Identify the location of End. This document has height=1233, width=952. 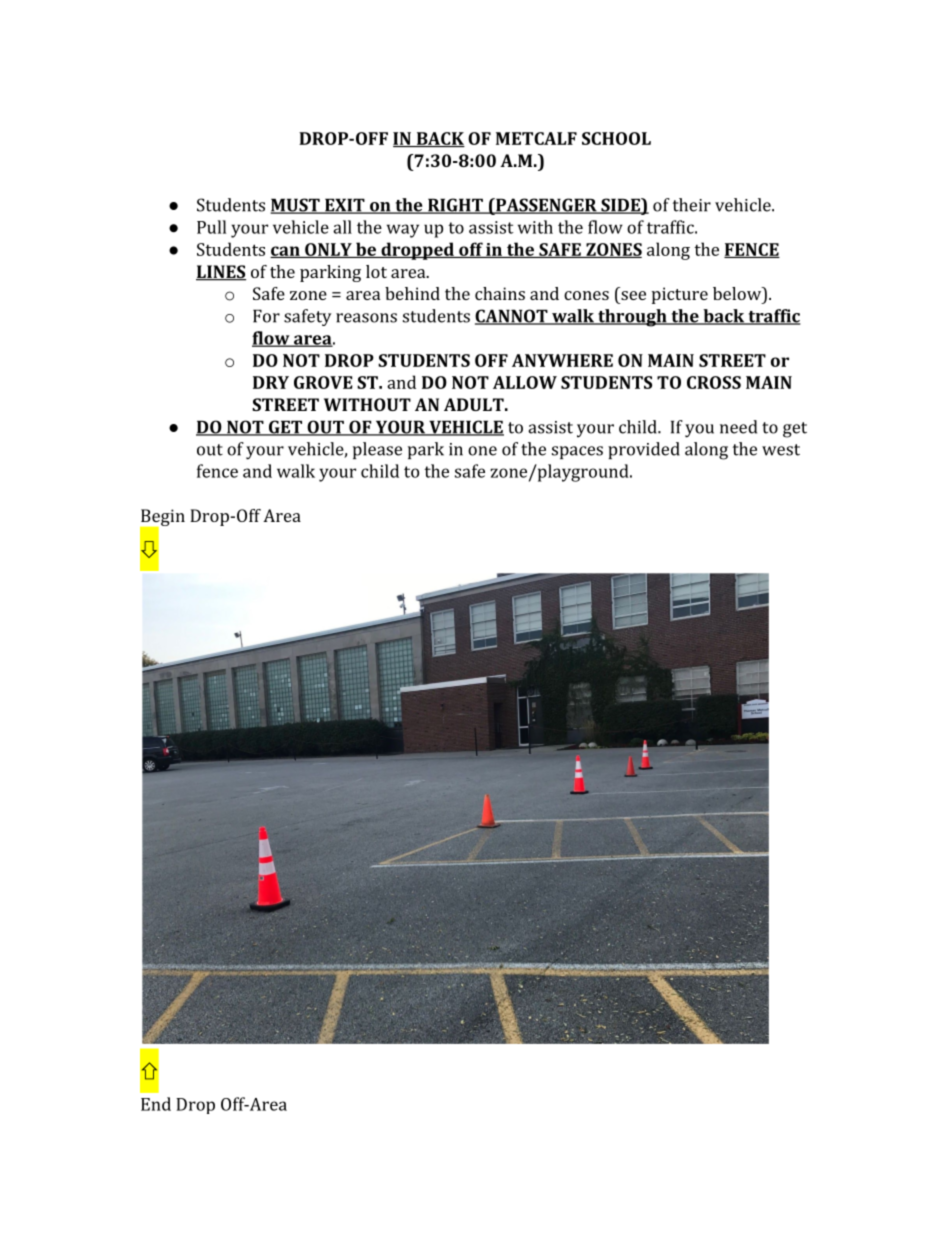
(156, 1104).
